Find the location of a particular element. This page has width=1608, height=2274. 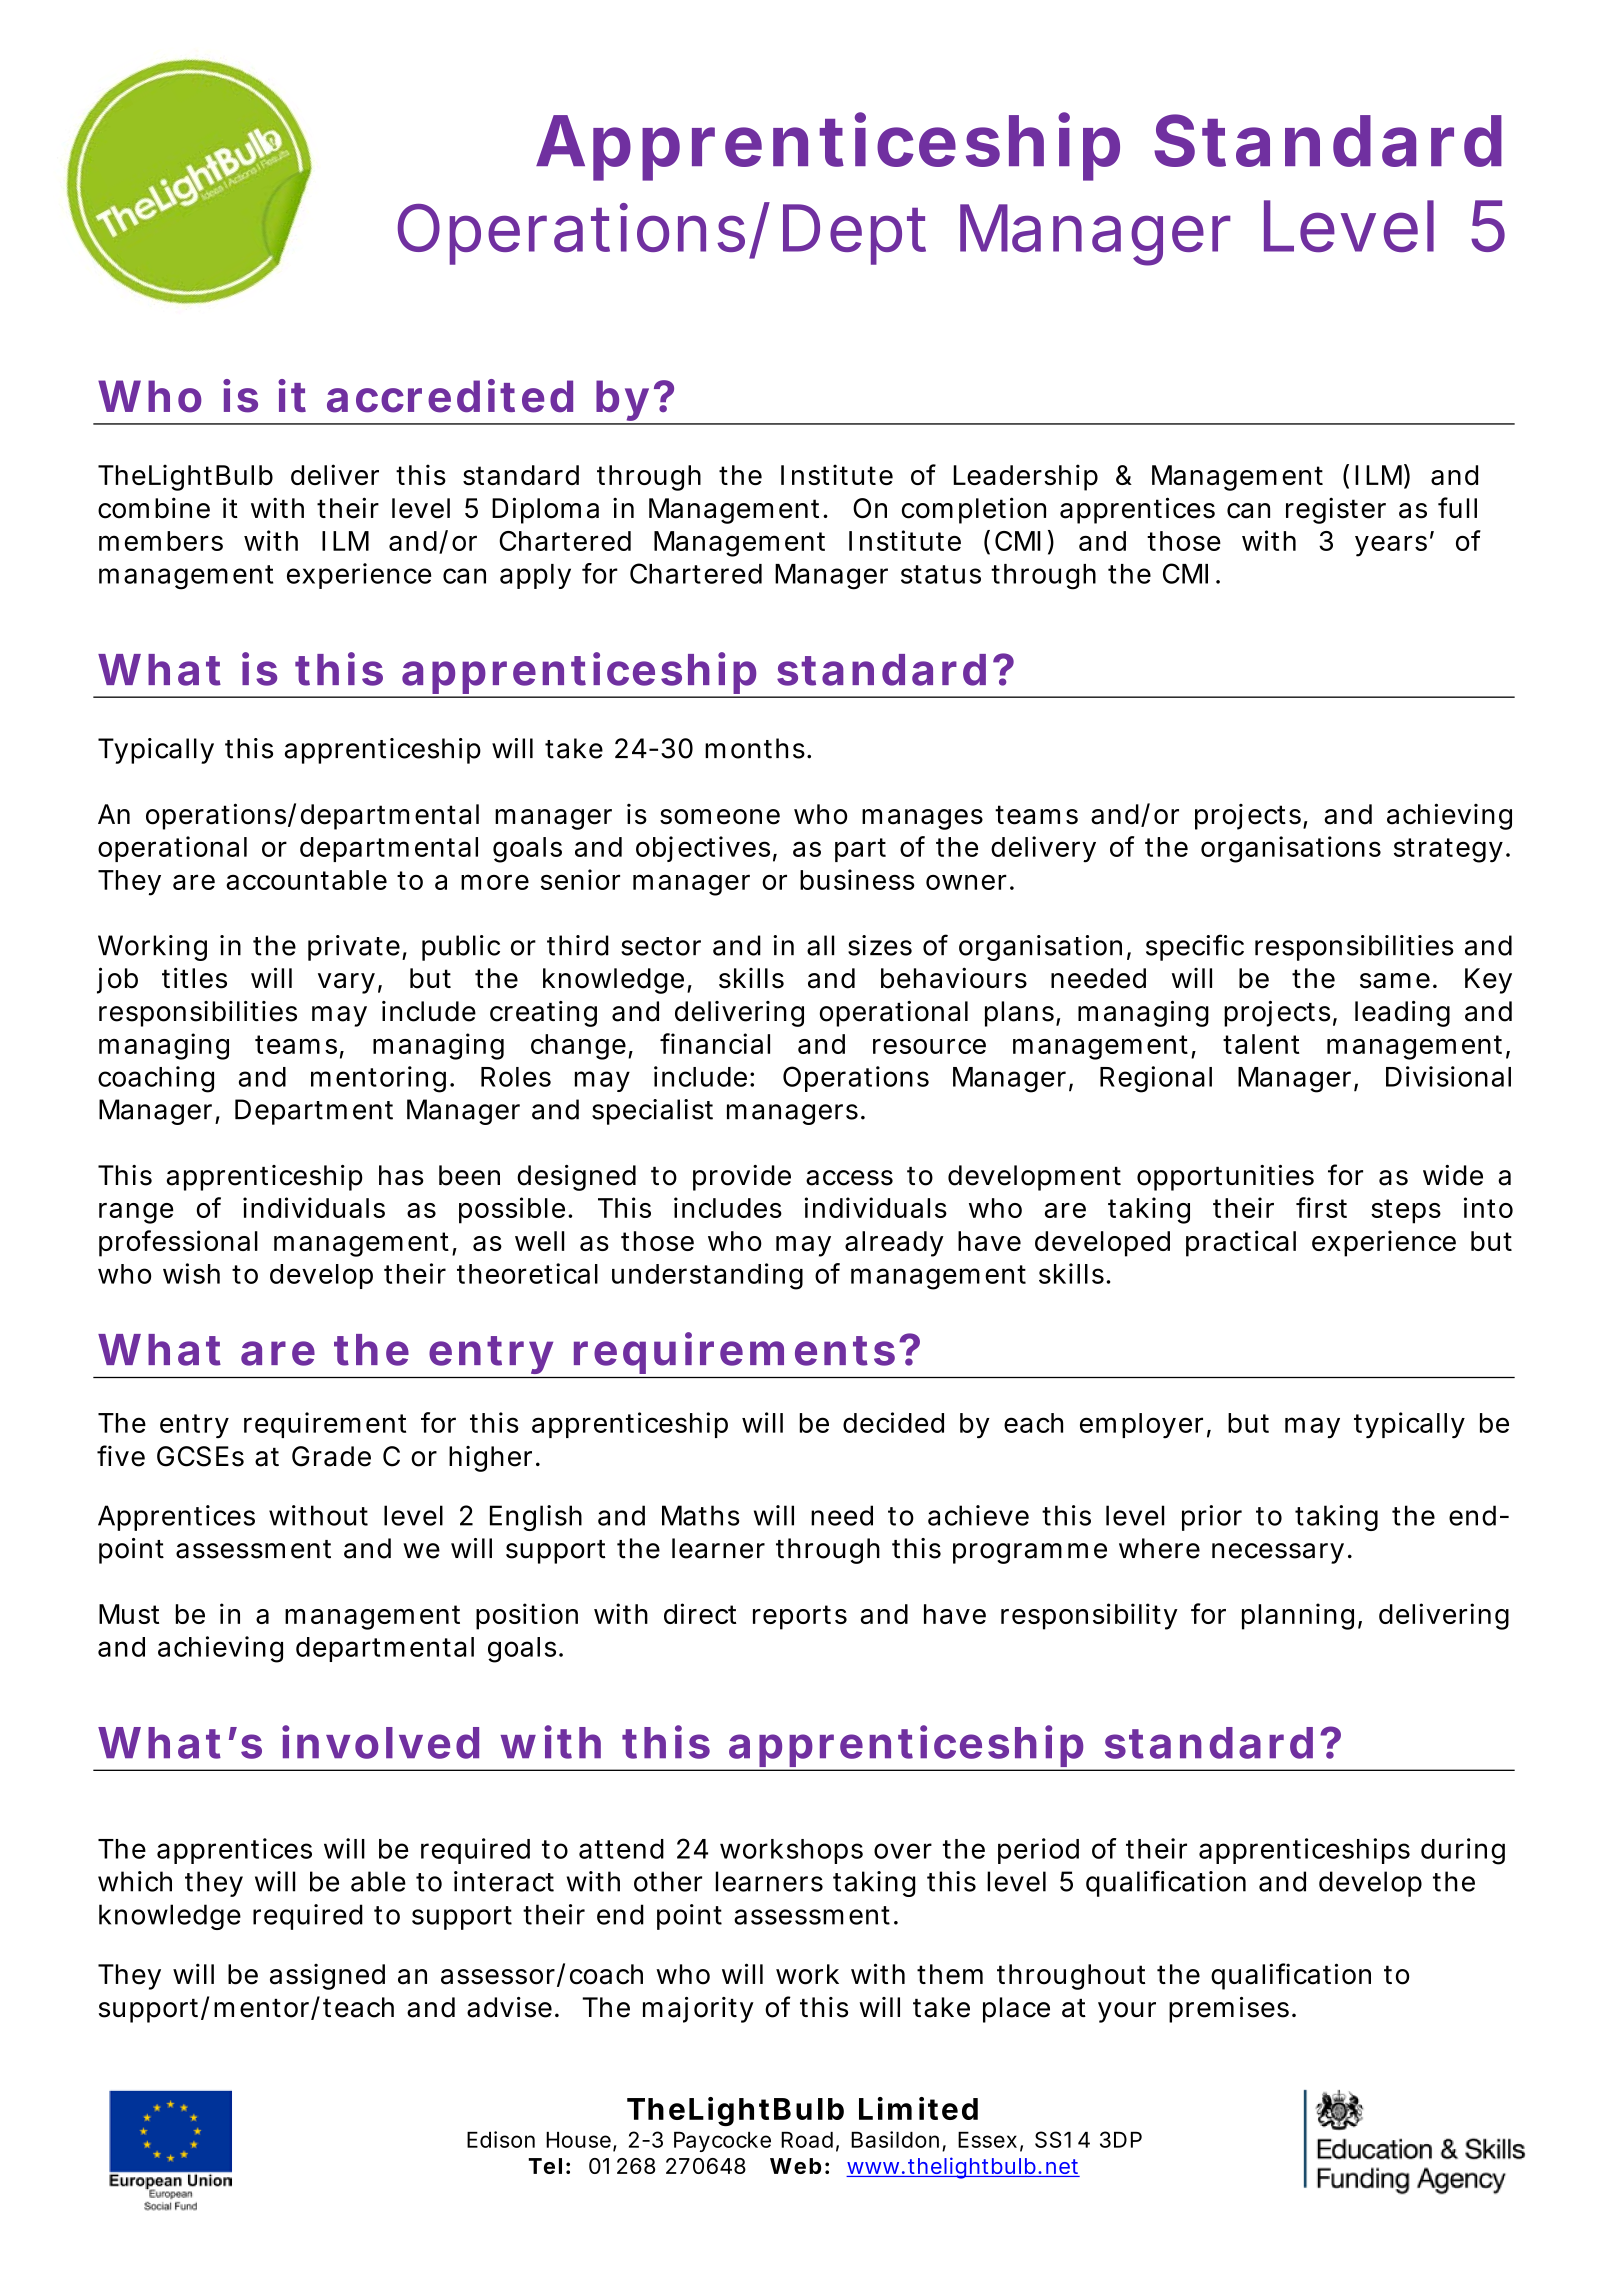

practical is located at coordinates (1241, 1243).
